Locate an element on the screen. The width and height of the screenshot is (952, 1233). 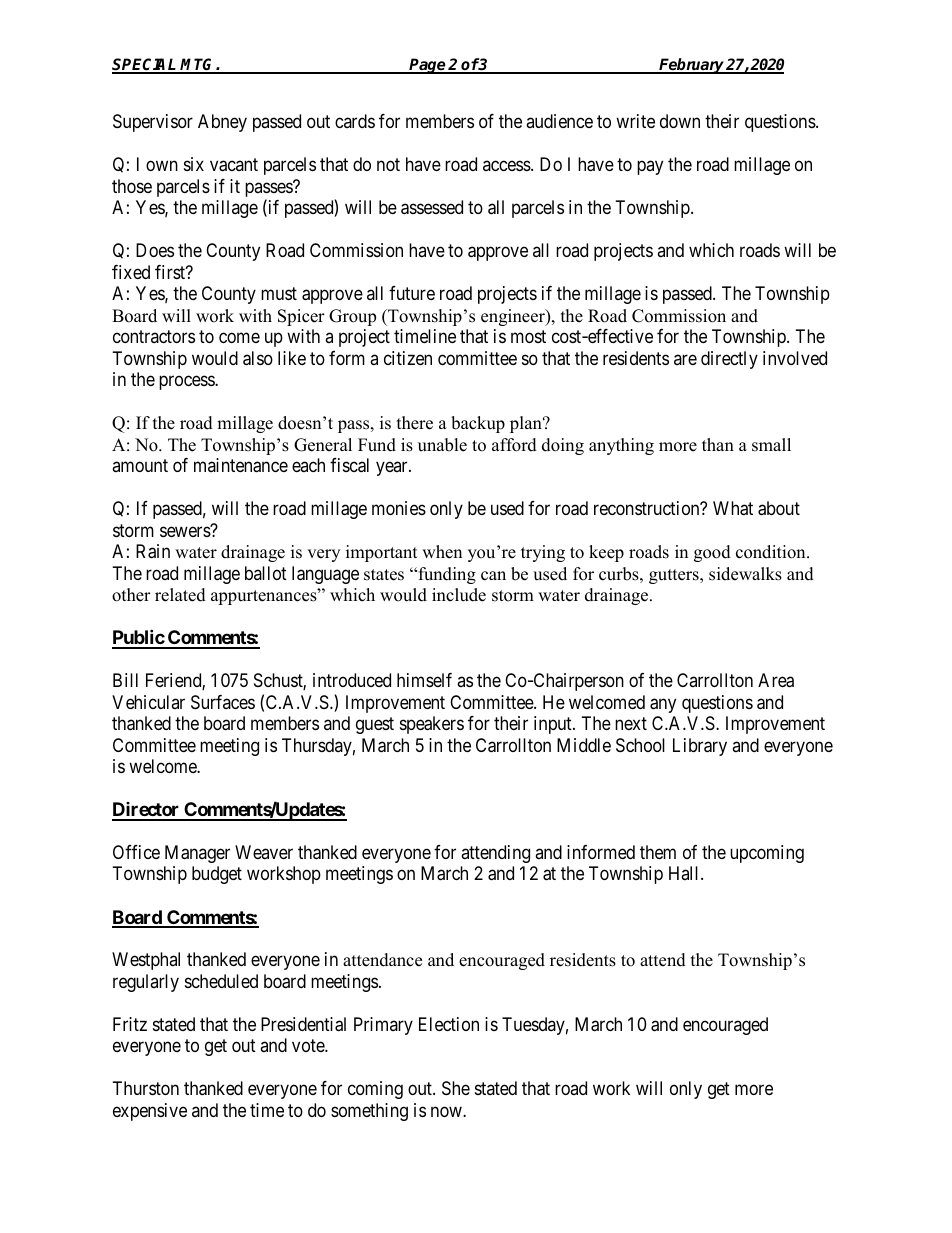
unable is located at coordinates (442, 445).
